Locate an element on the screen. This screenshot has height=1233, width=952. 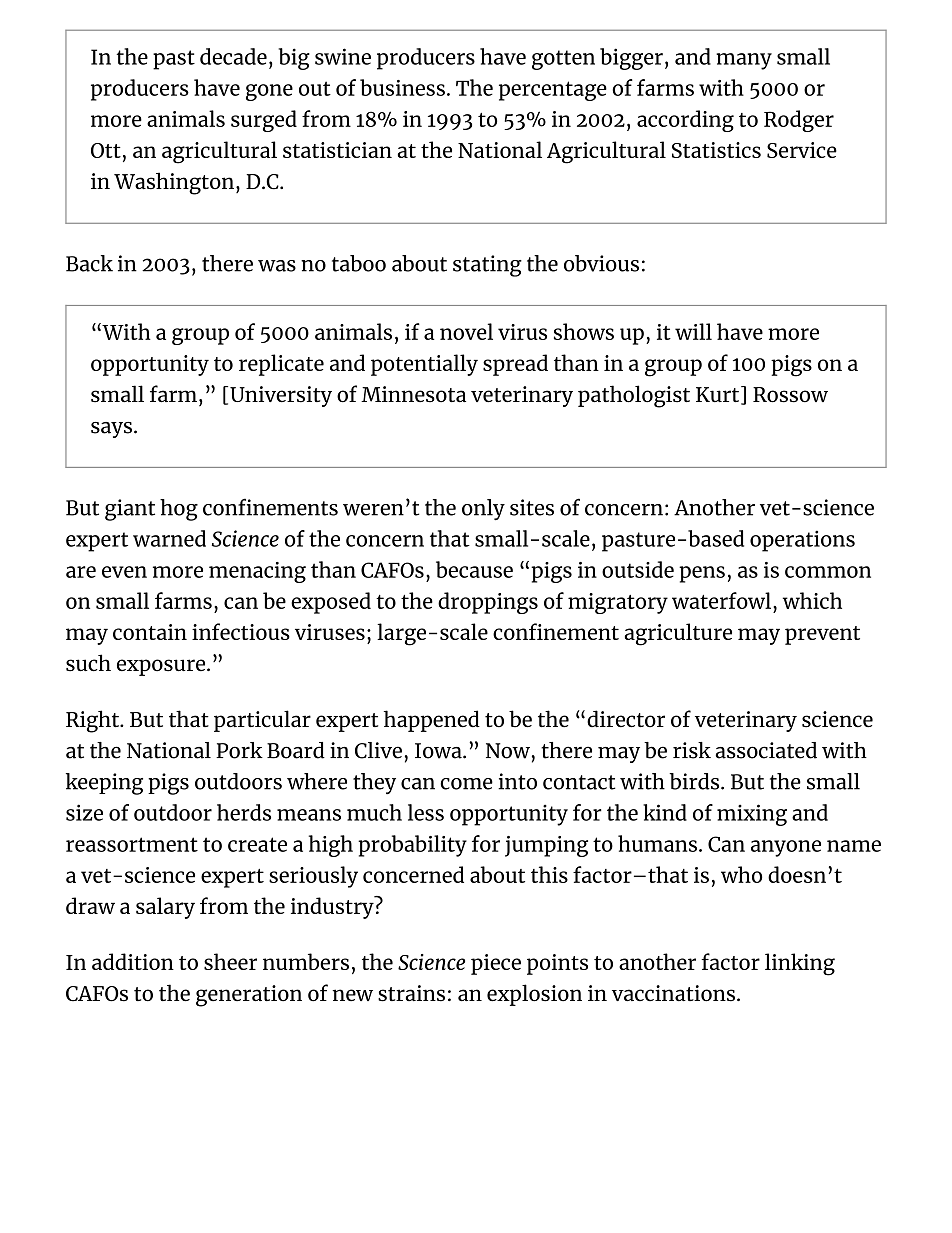
business is located at coordinates (402, 87).
